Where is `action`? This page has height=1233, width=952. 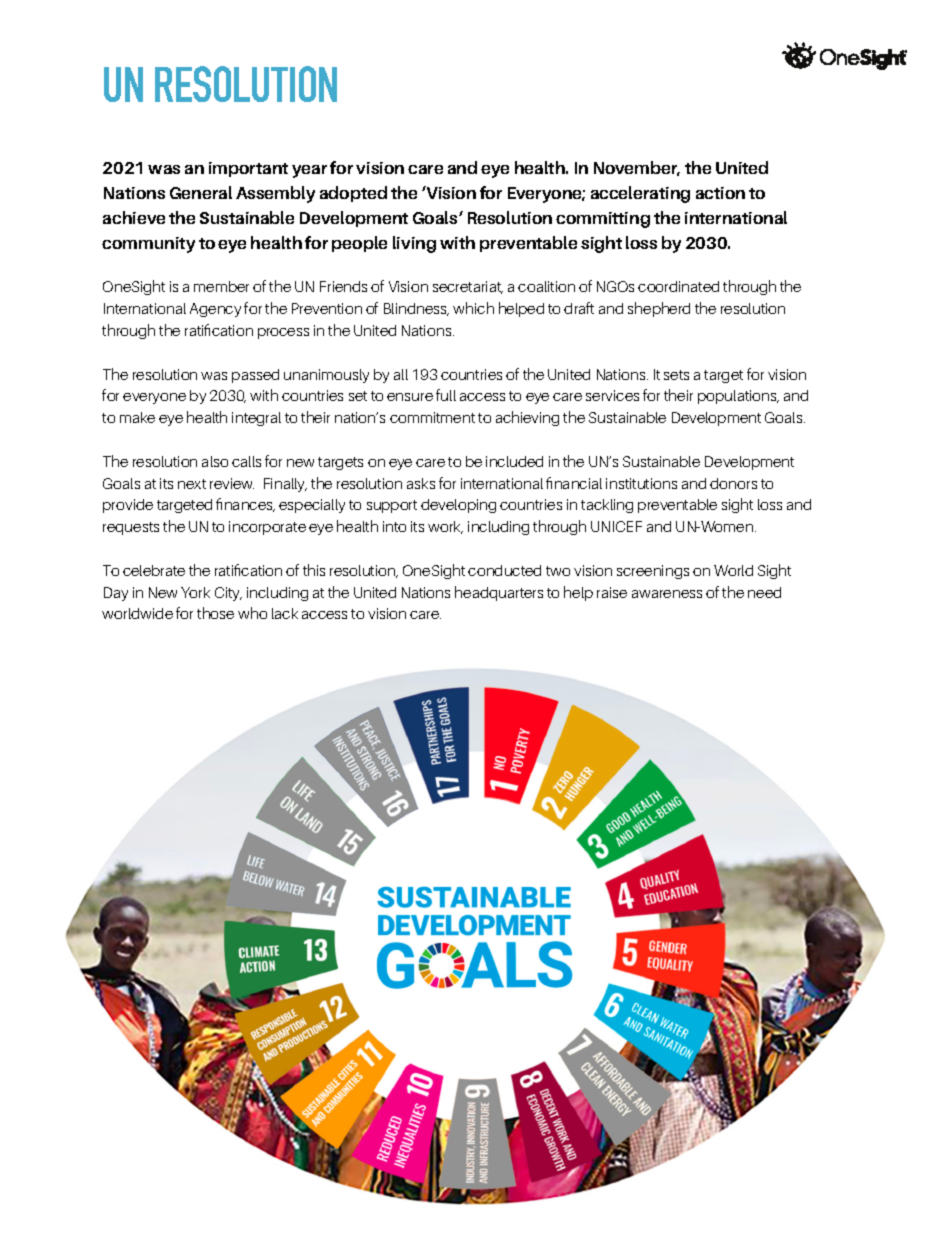 action is located at coordinates (720, 193).
